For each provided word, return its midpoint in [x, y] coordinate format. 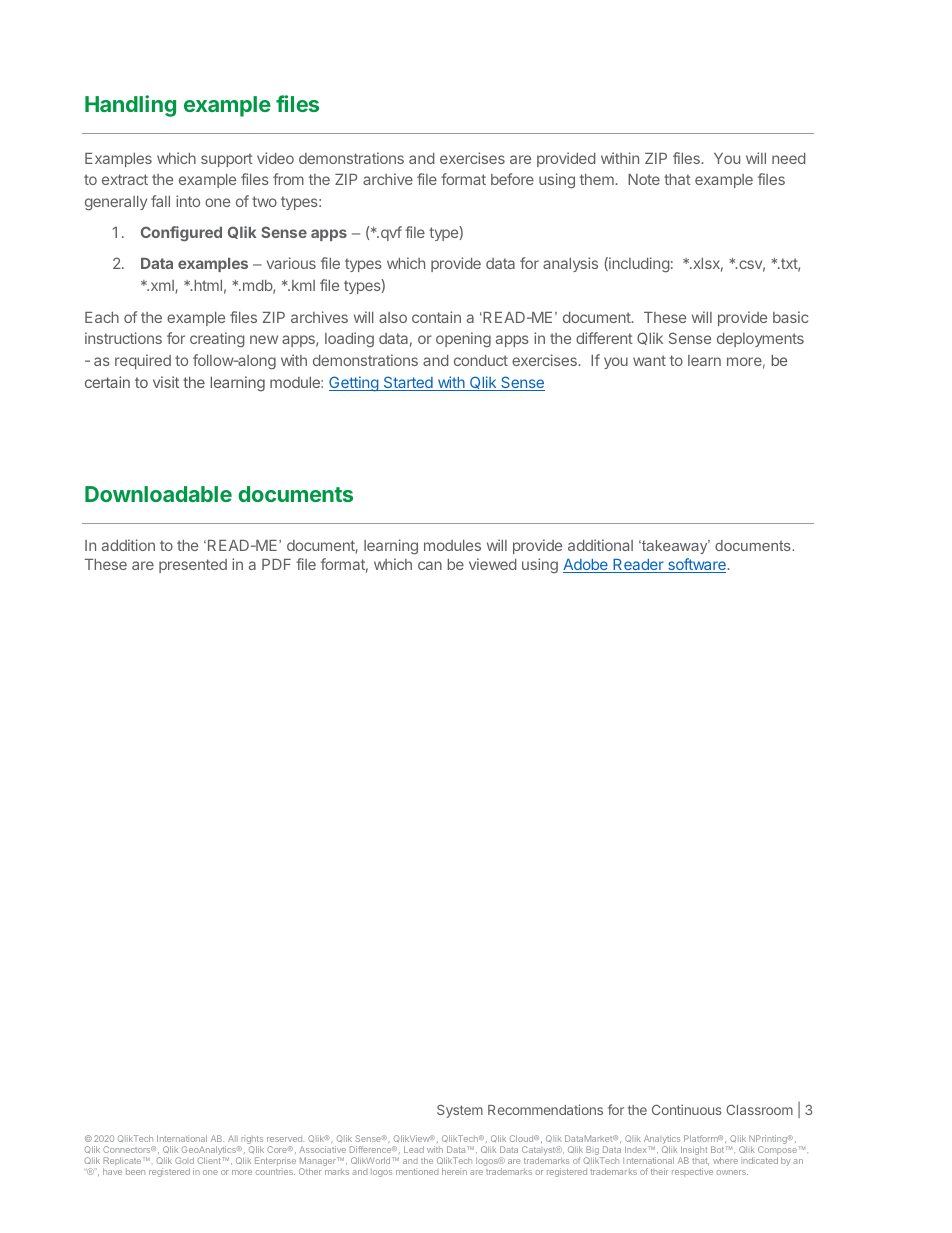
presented [193, 566]
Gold [184, 1160]
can [430, 565]
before [512, 179]
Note [644, 179]
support [227, 160]
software [697, 565]
